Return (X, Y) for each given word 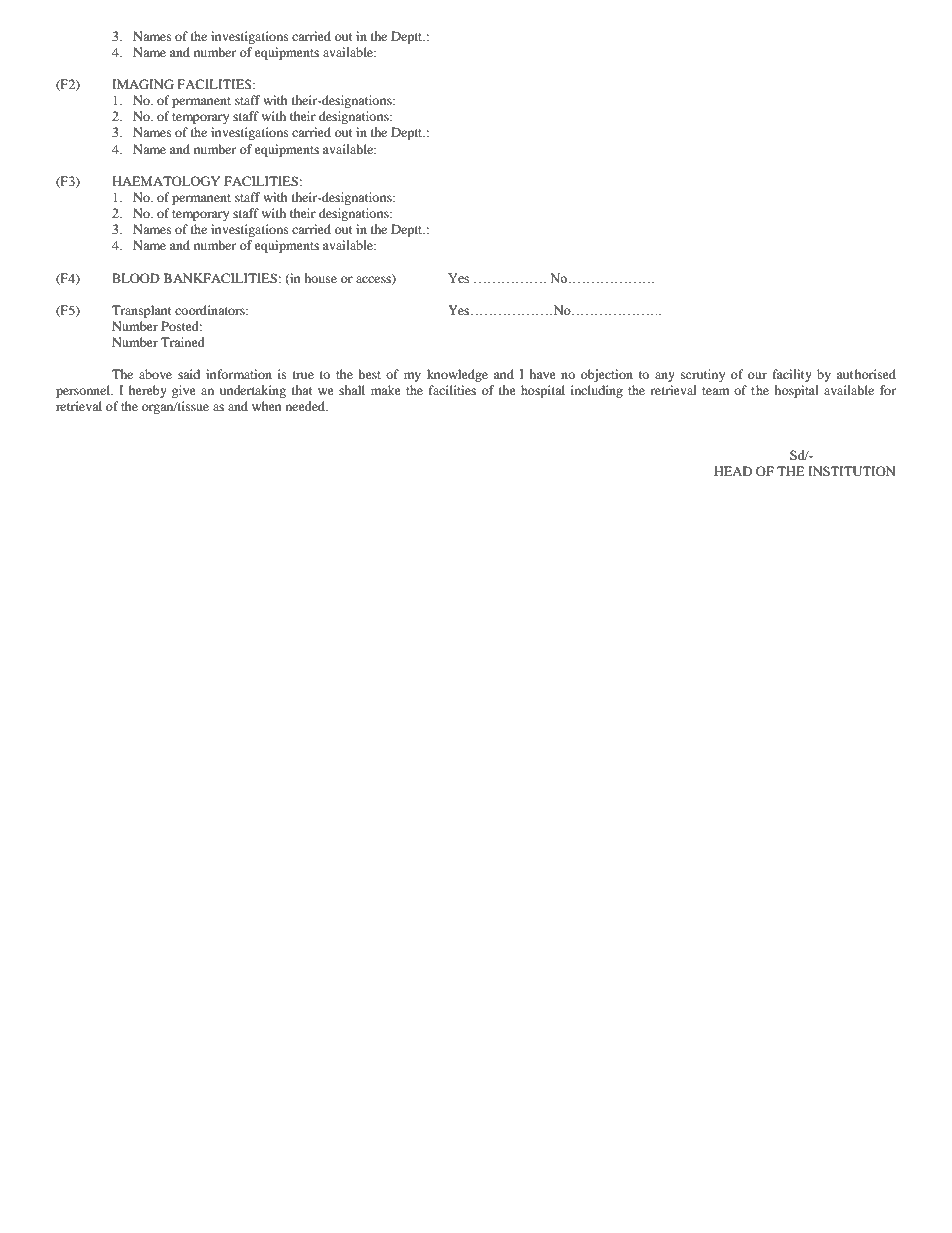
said (189, 374)
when (266, 406)
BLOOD (136, 278)
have (542, 374)
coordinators (211, 310)
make (386, 390)
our (757, 375)
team (715, 391)
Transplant (142, 311)
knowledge (457, 375)
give (184, 391)
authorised (866, 374)
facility (792, 375)
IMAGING (143, 84)
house (320, 278)
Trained (183, 342)
